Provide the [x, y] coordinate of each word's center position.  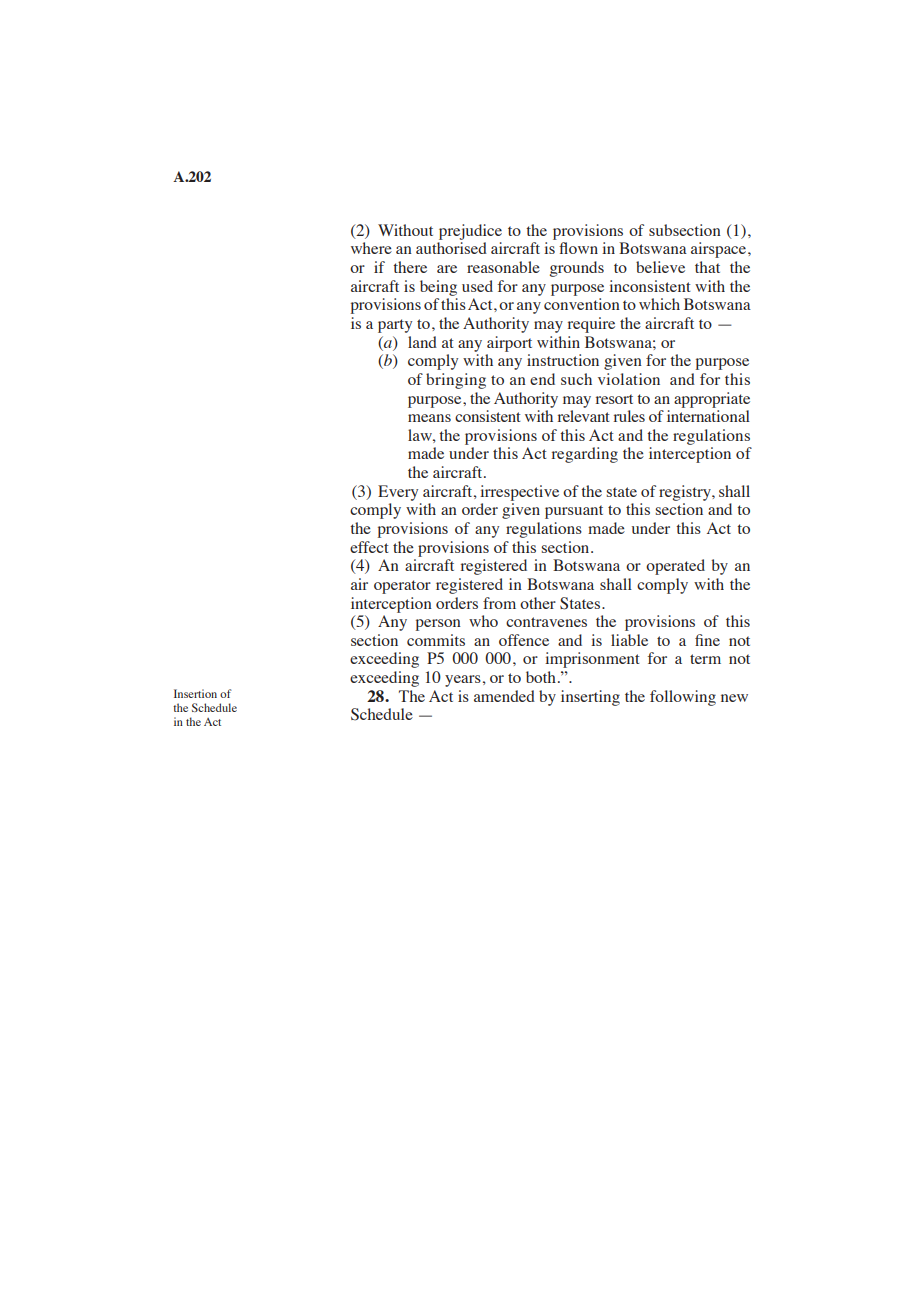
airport [509, 344]
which [659, 304]
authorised [451, 248]
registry [686, 493]
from [499, 603]
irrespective [519, 493]
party [395, 326]
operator [402, 587]
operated [675, 567]
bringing [456, 381]
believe [660, 267]
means [429, 418]
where [371, 248]
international [708, 416]
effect [369, 547]
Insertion [195, 693]
